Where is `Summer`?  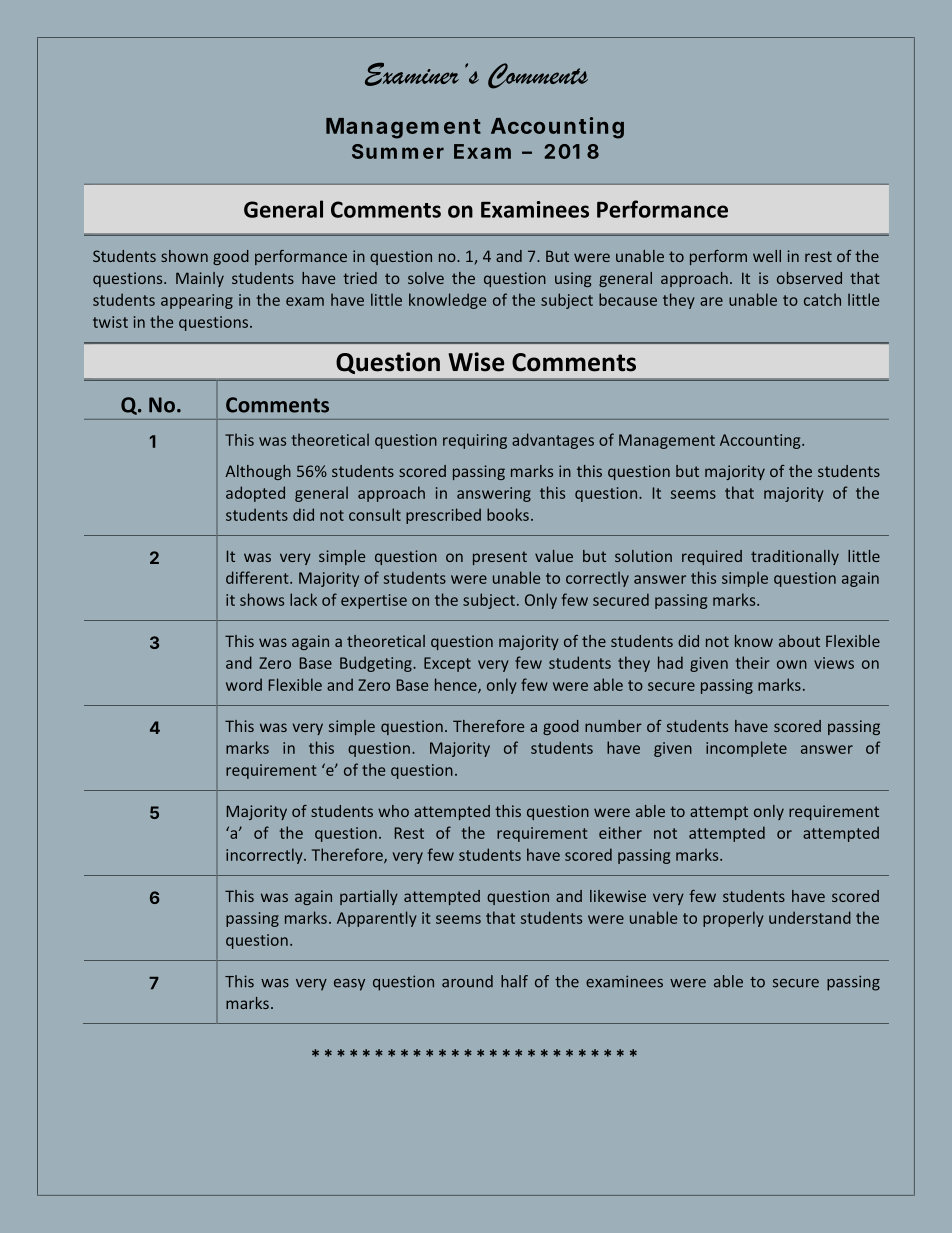 Summer is located at coordinates (398, 151).
